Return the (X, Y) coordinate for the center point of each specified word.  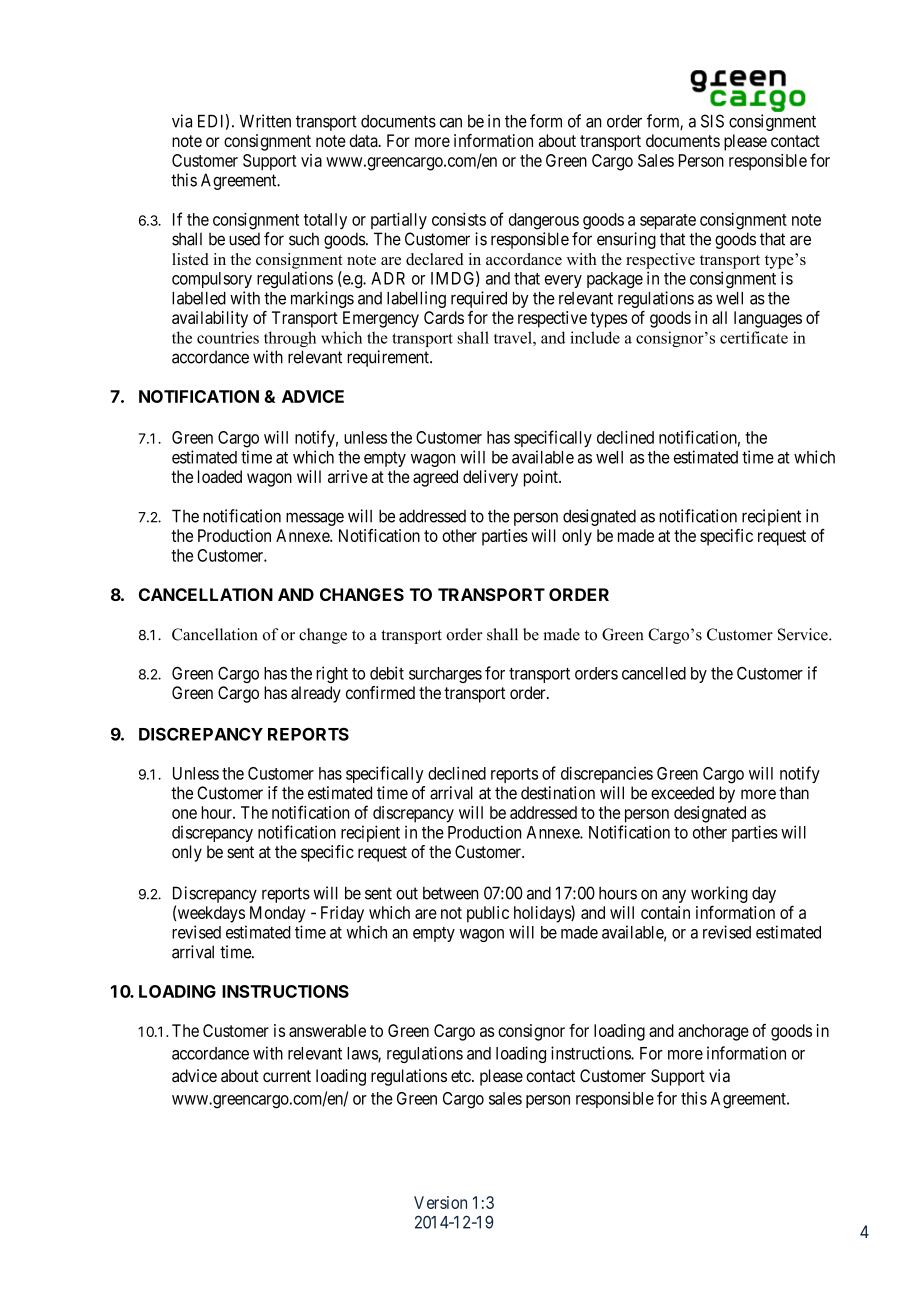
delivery (490, 478)
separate (668, 221)
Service (804, 634)
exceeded (682, 793)
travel (514, 337)
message (315, 519)
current (287, 1076)
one (184, 814)
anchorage (713, 1032)
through (290, 339)
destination (558, 793)
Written (265, 121)
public (488, 914)
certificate (754, 337)
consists (459, 219)
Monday (278, 914)
